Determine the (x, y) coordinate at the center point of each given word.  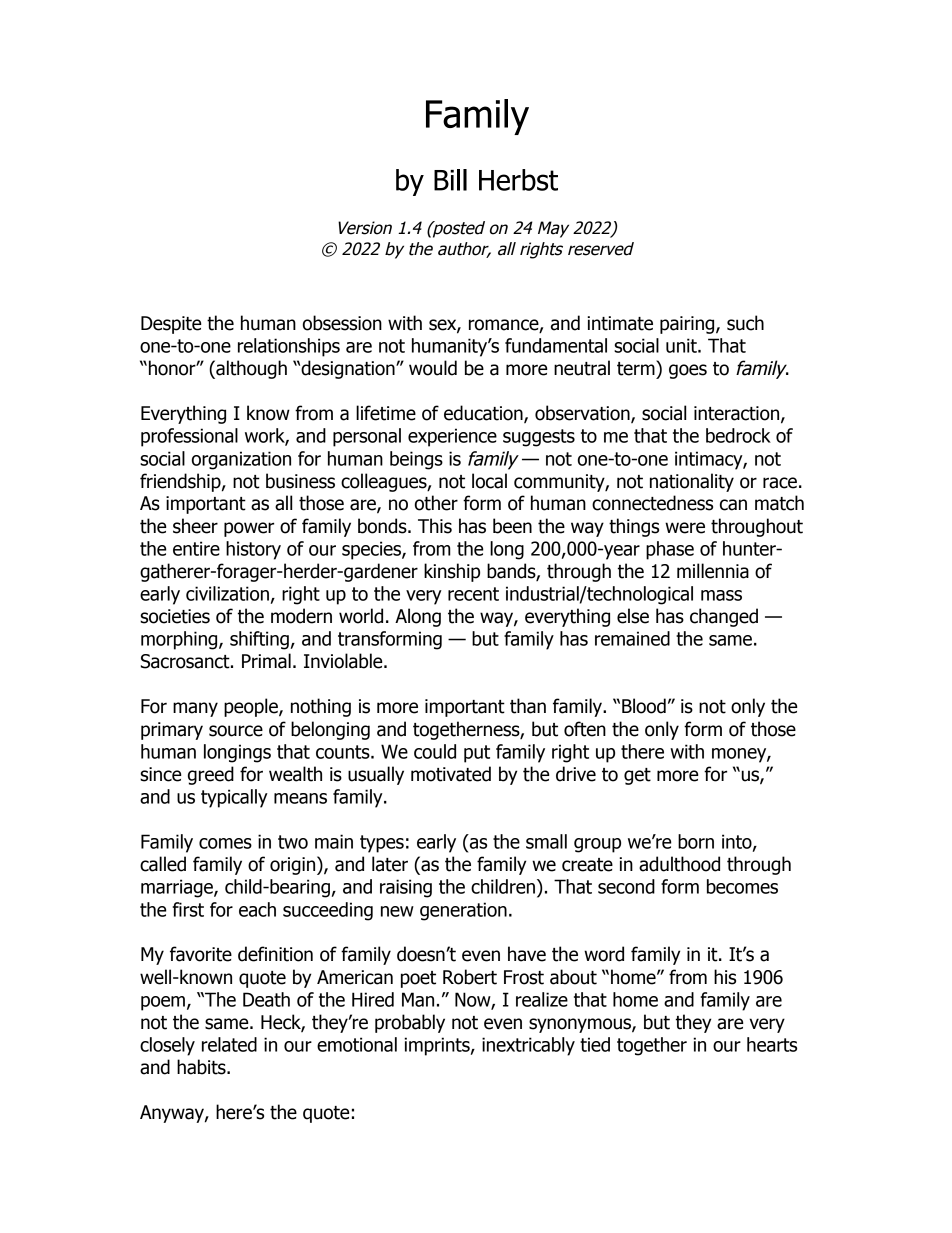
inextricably (528, 1046)
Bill (450, 180)
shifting (259, 640)
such (745, 323)
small (546, 841)
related (229, 1044)
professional (189, 437)
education (484, 414)
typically (234, 798)
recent (473, 594)
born (696, 841)
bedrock (738, 435)
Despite (171, 325)
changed (724, 617)
